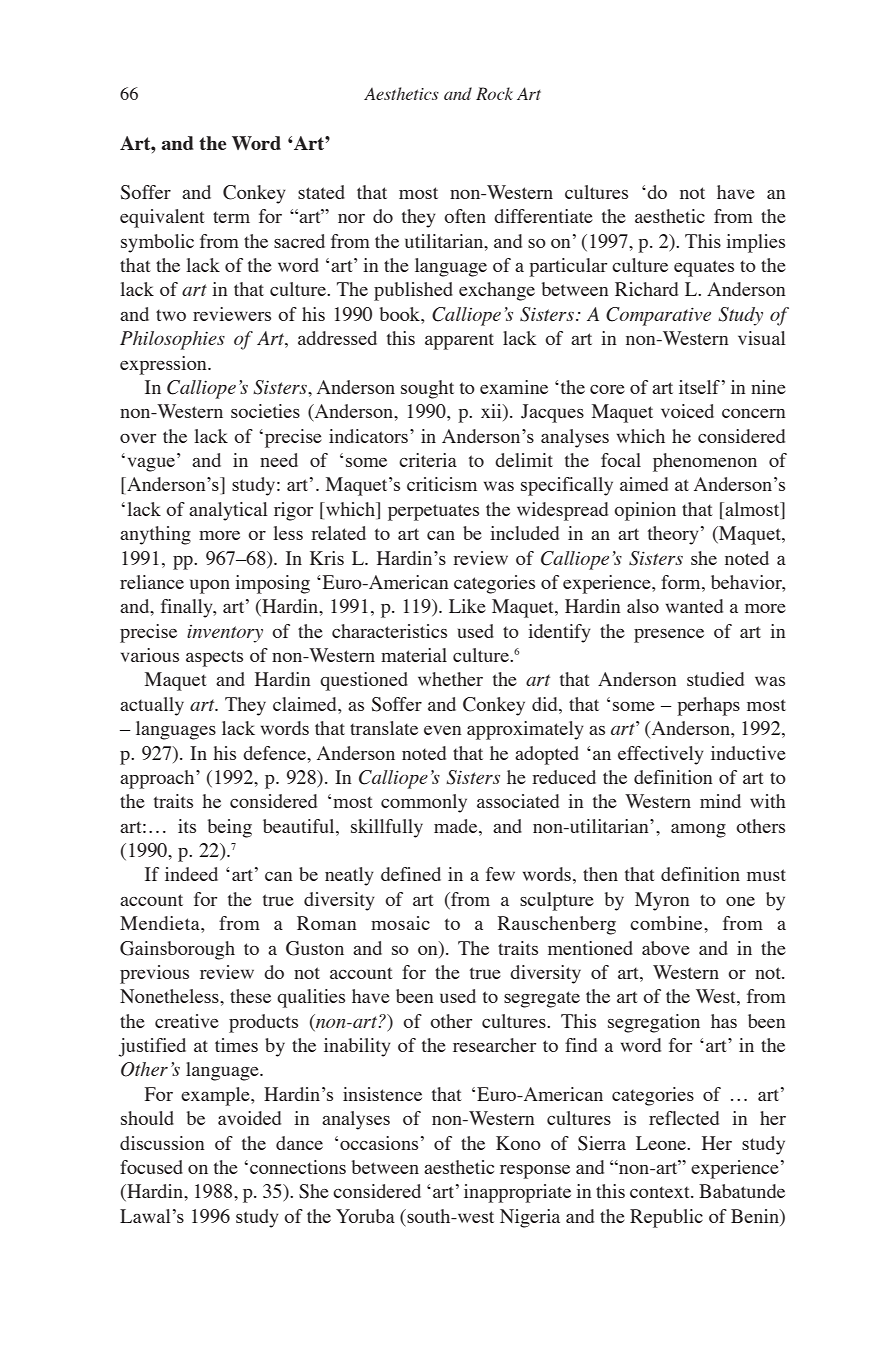 The image size is (896, 1346). I want to click on equates, so click(704, 268).
